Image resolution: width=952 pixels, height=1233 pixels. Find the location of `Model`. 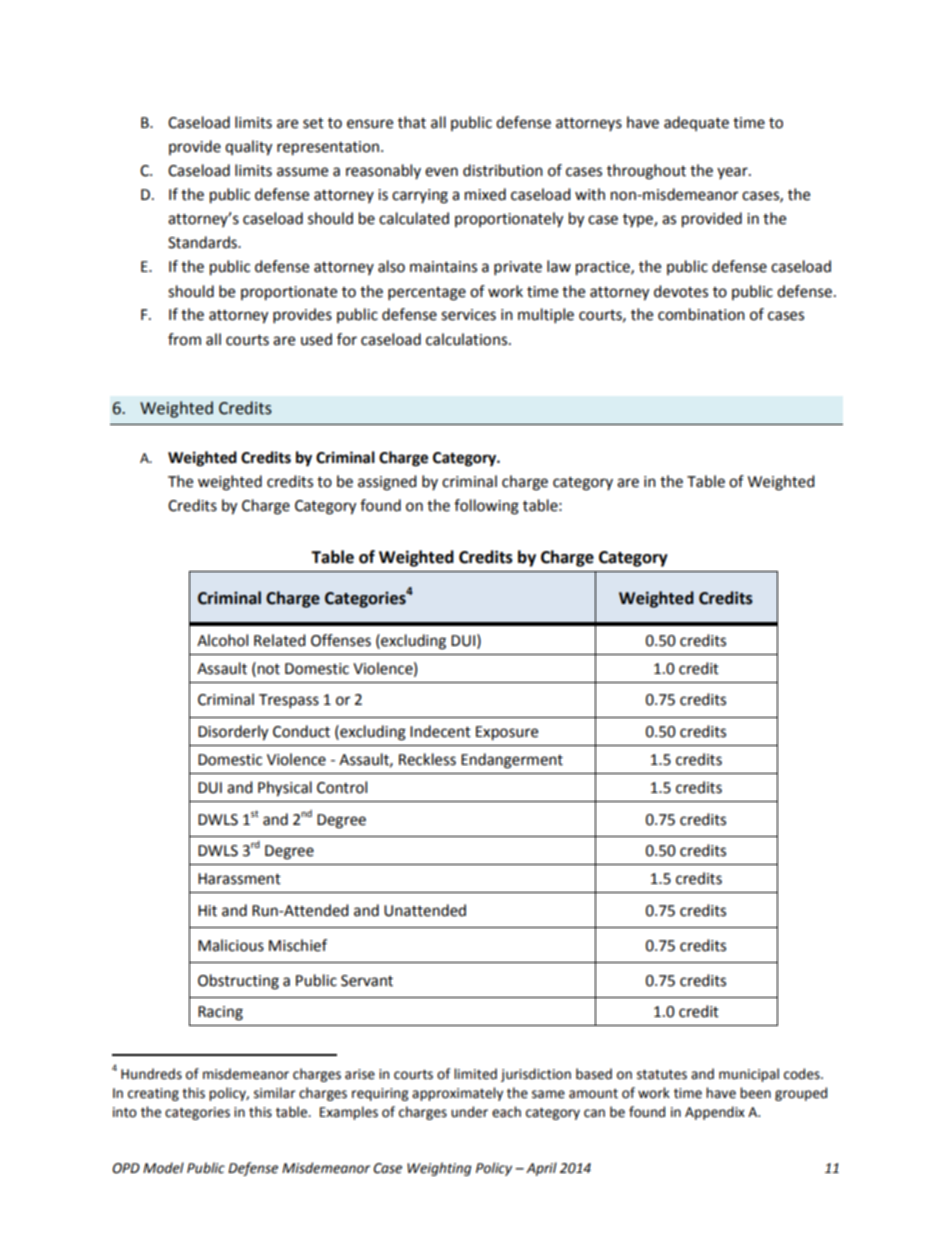

Model is located at coordinates (163, 1168).
